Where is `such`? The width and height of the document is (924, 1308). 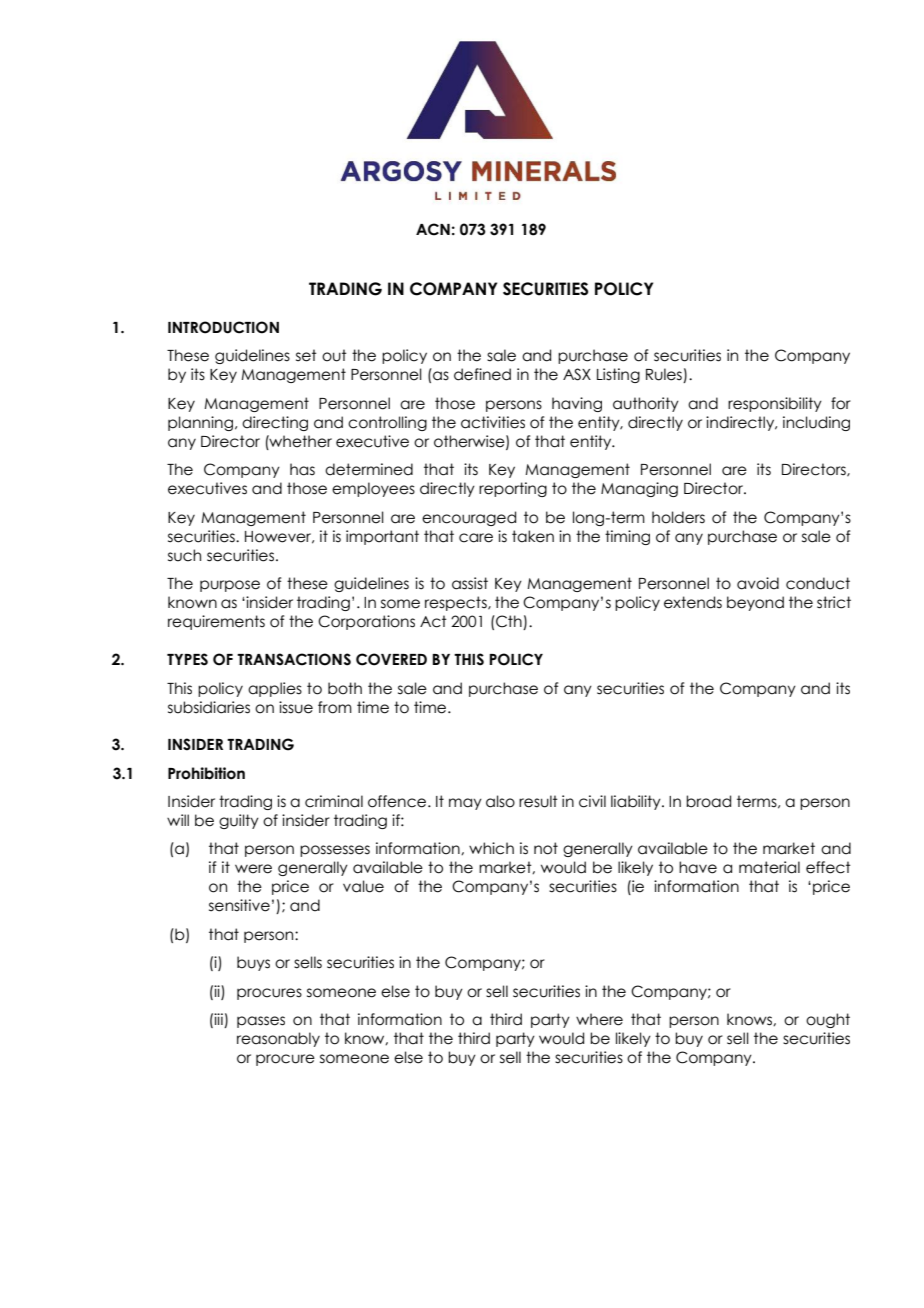
such is located at coordinates (184, 555).
